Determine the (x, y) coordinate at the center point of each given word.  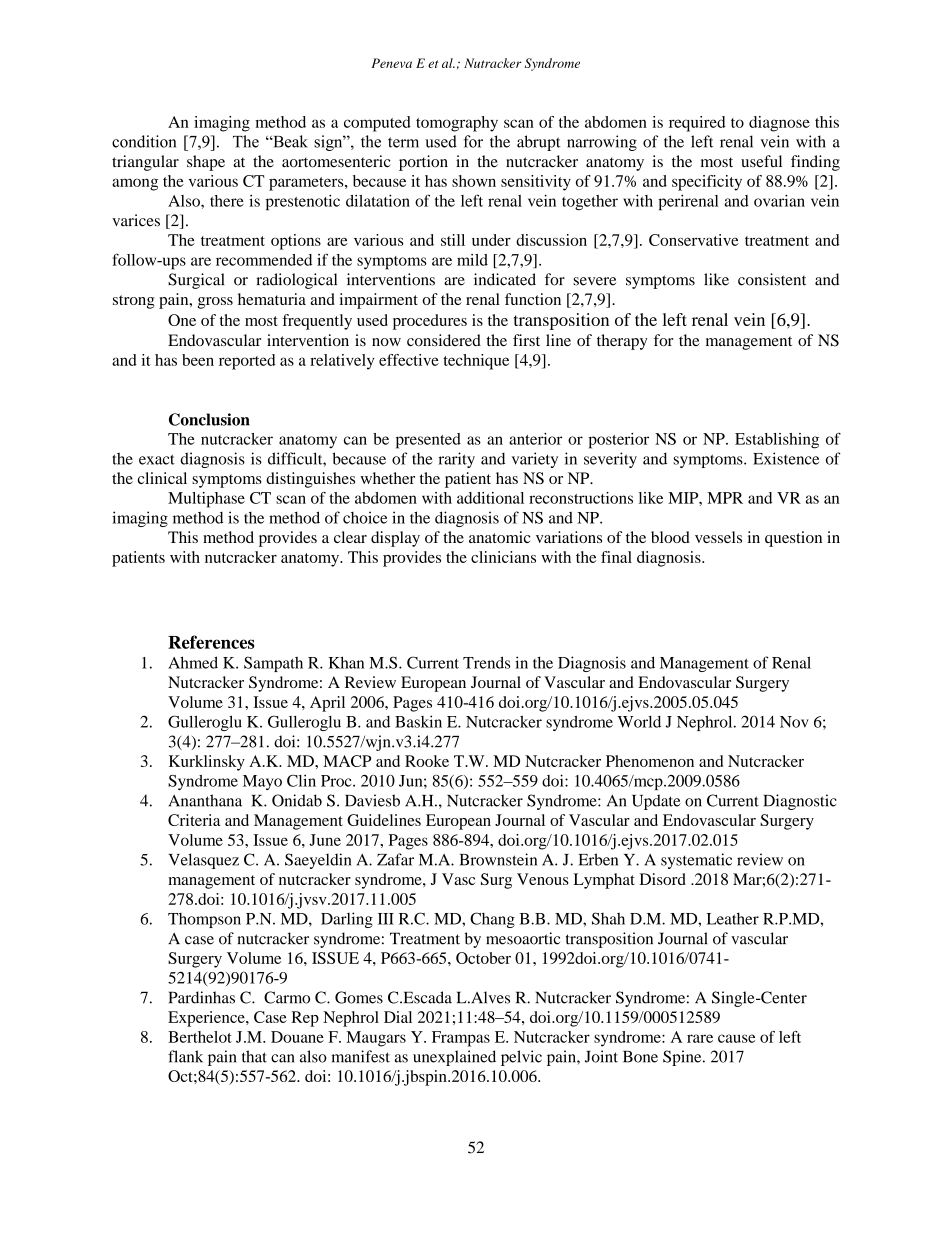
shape (206, 163)
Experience (207, 1019)
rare (700, 1038)
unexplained (454, 1058)
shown (474, 181)
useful (761, 161)
